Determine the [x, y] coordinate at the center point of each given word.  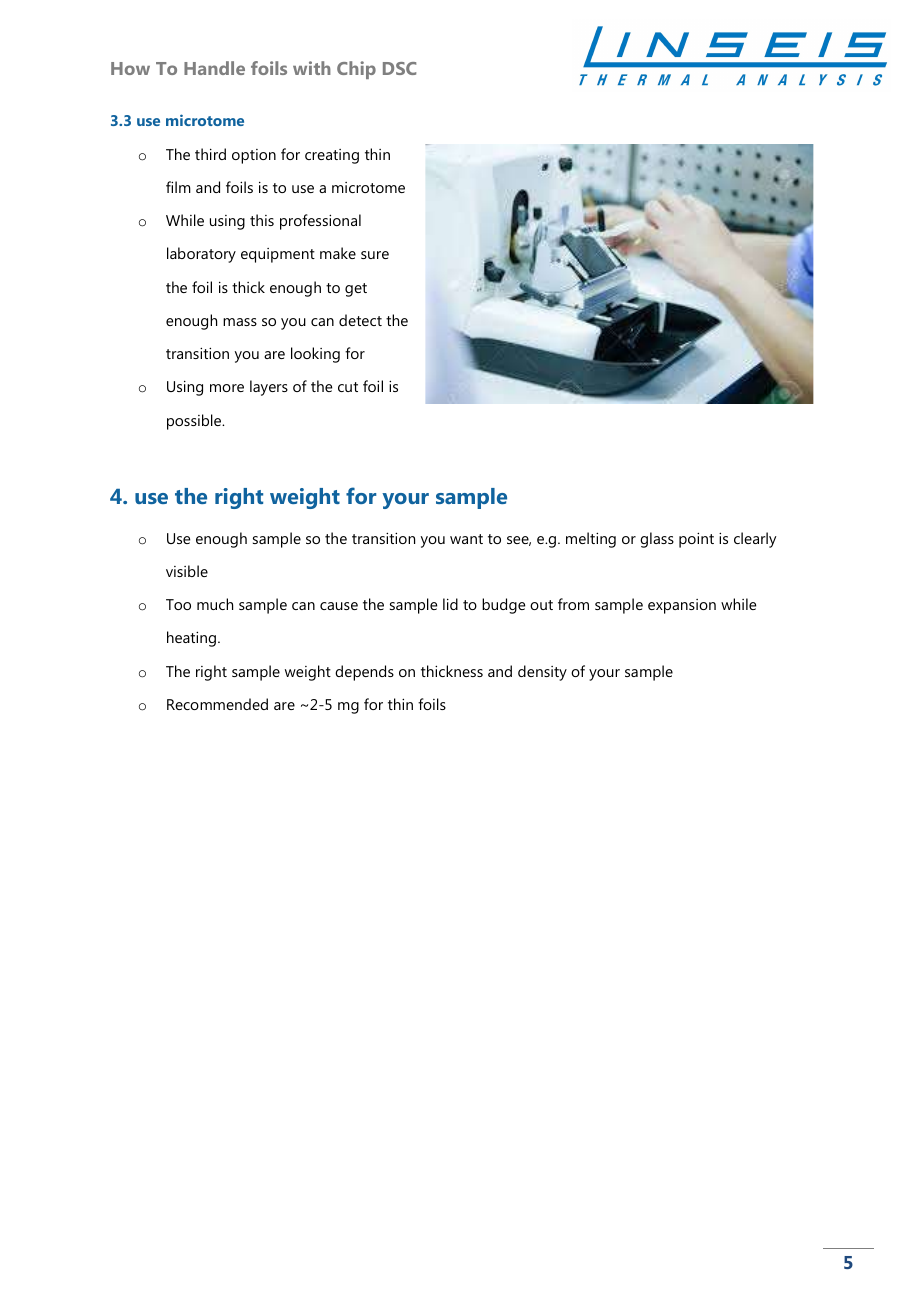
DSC [399, 68]
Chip [356, 70]
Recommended [217, 704]
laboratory [201, 255]
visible [187, 571]
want [466, 539]
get [356, 290]
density [542, 673]
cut [348, 387]
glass [657, 540]
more [227, 388]
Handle [214, 68]
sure [375, 255]
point [696, 540]
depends [364, 673]
